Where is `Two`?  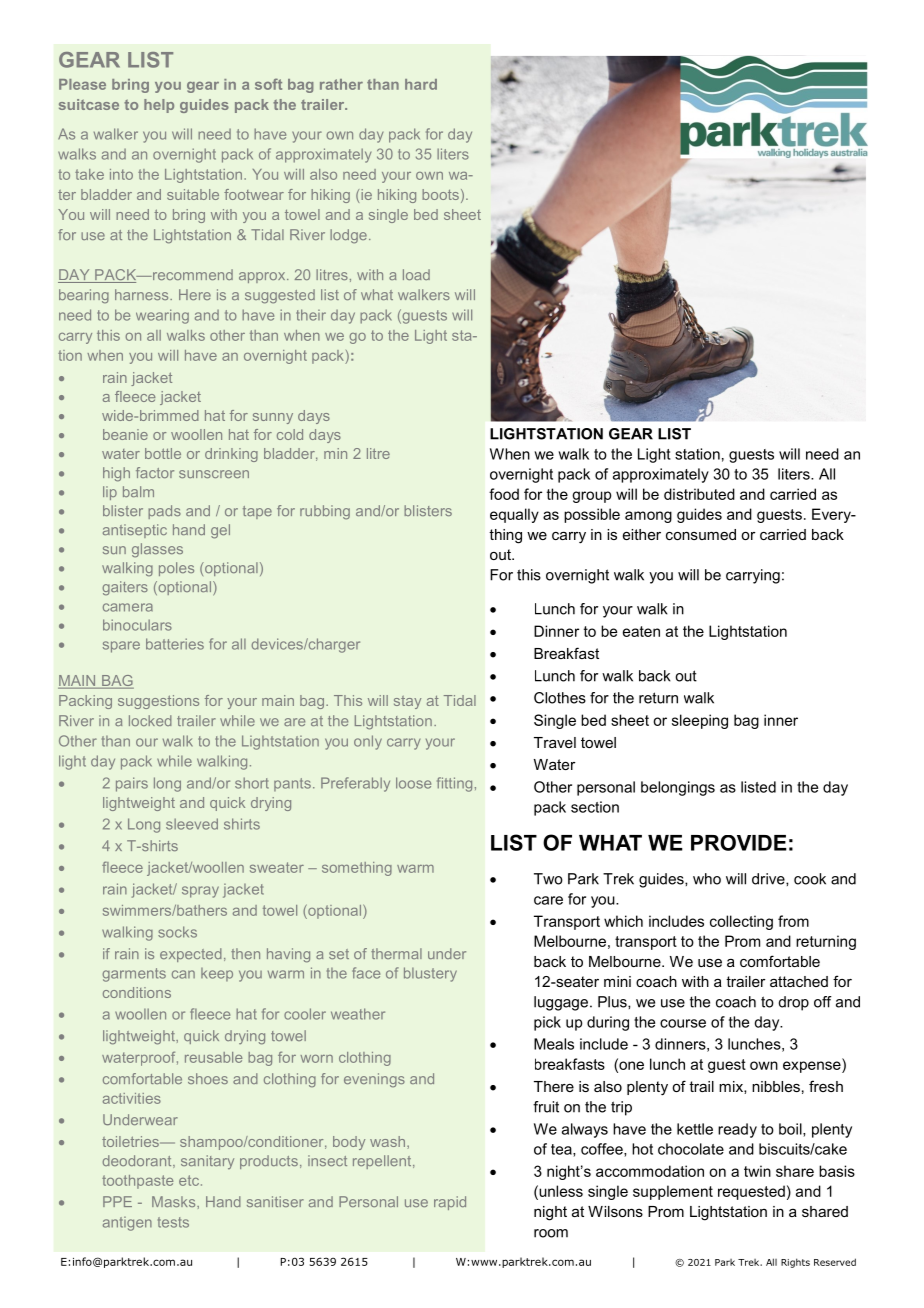 Two is located at coordinates (548, 879).
